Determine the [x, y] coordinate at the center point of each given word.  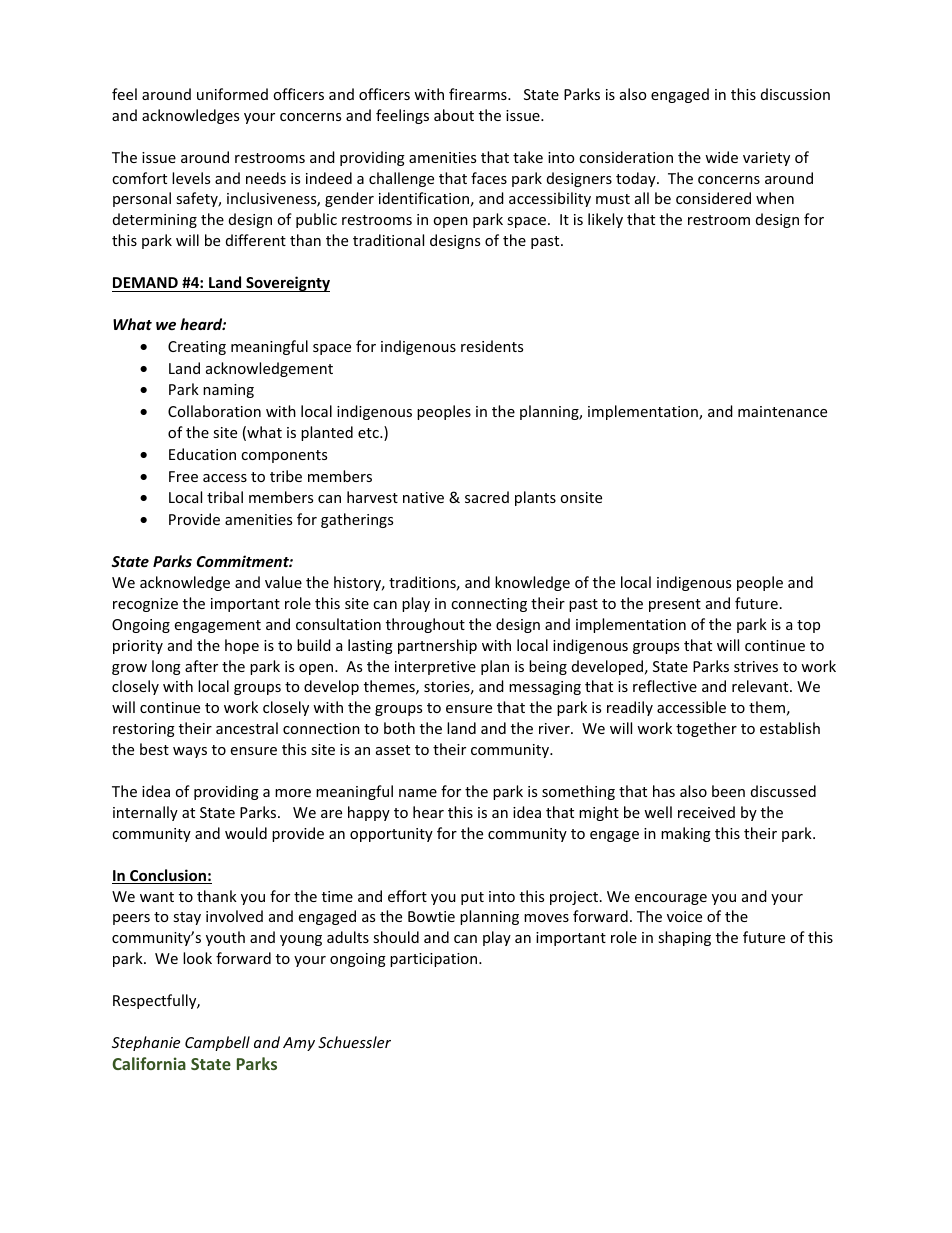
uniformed [232, 94]
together [706, 729]
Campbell [217, 1043]
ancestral [247, 728]
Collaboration [214, 411]
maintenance [782, 411]
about [454, 115]
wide [721, 157]
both [399, 728]
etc [369, 433]
